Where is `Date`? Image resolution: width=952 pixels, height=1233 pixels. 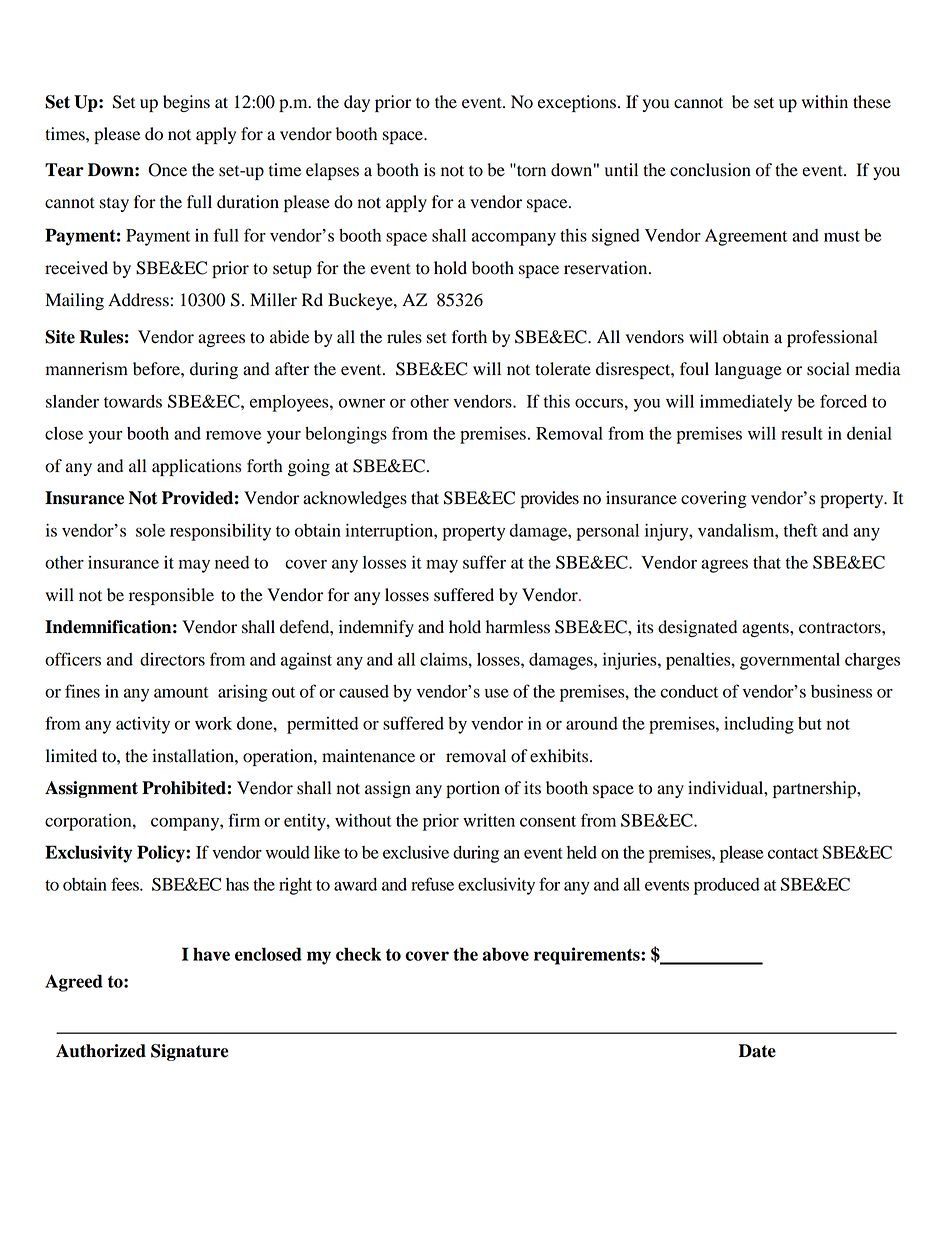
Date is located at coordinates (757, 1051).
